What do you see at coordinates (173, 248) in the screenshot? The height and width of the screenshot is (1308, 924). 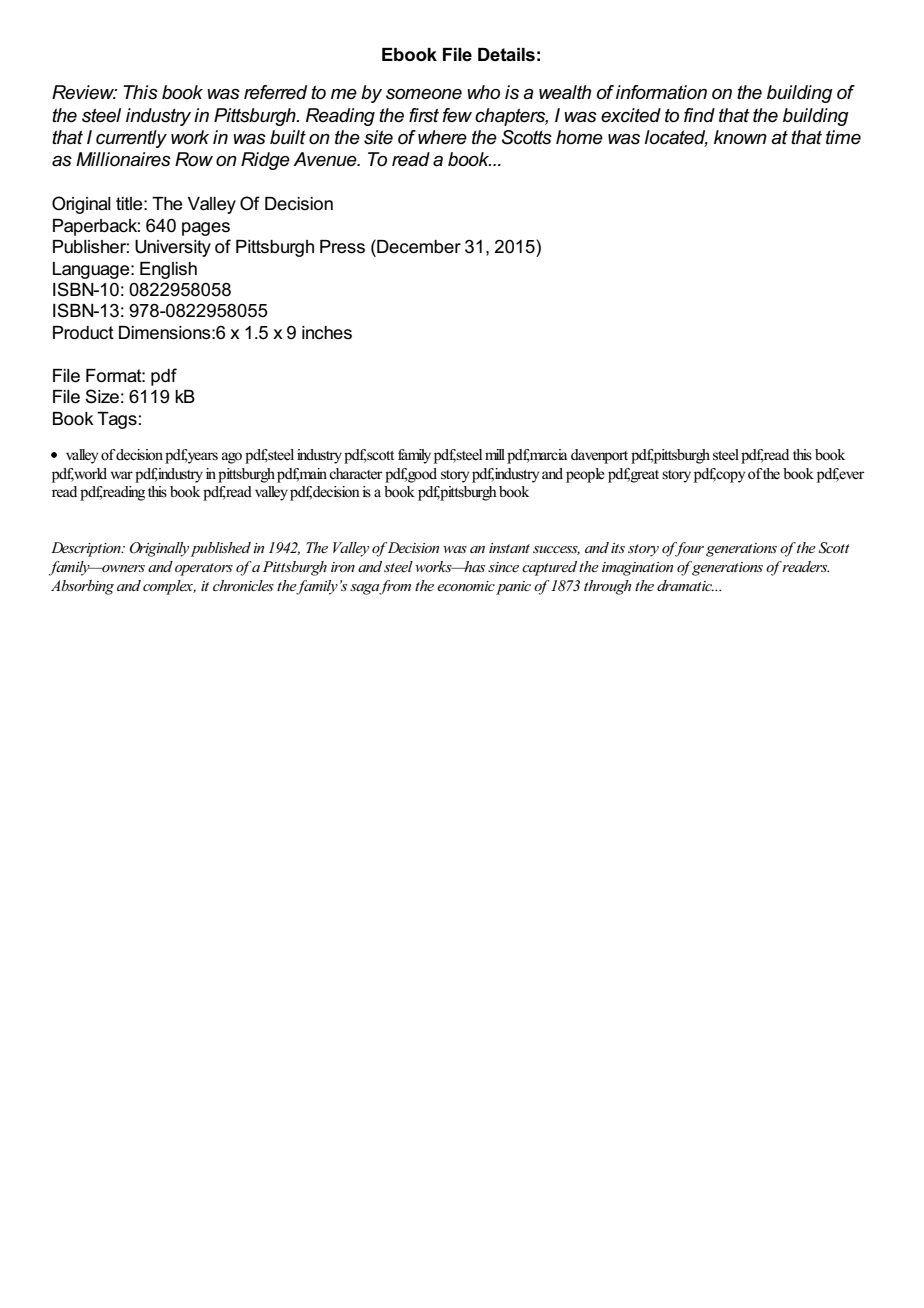 I see `University` at bounding box center [173, 248].
